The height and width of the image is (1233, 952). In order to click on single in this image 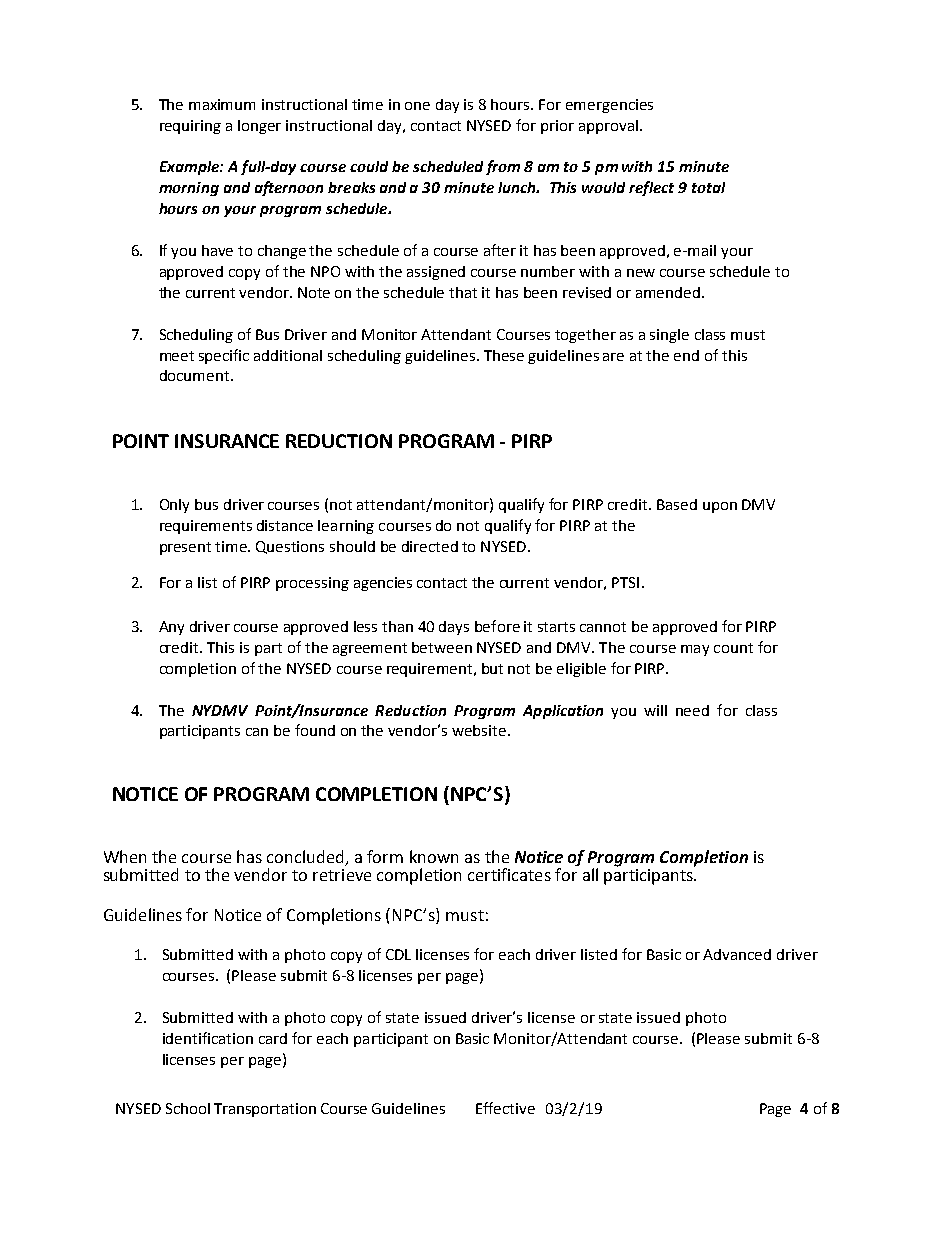, I will do `click(669, 336)`.
